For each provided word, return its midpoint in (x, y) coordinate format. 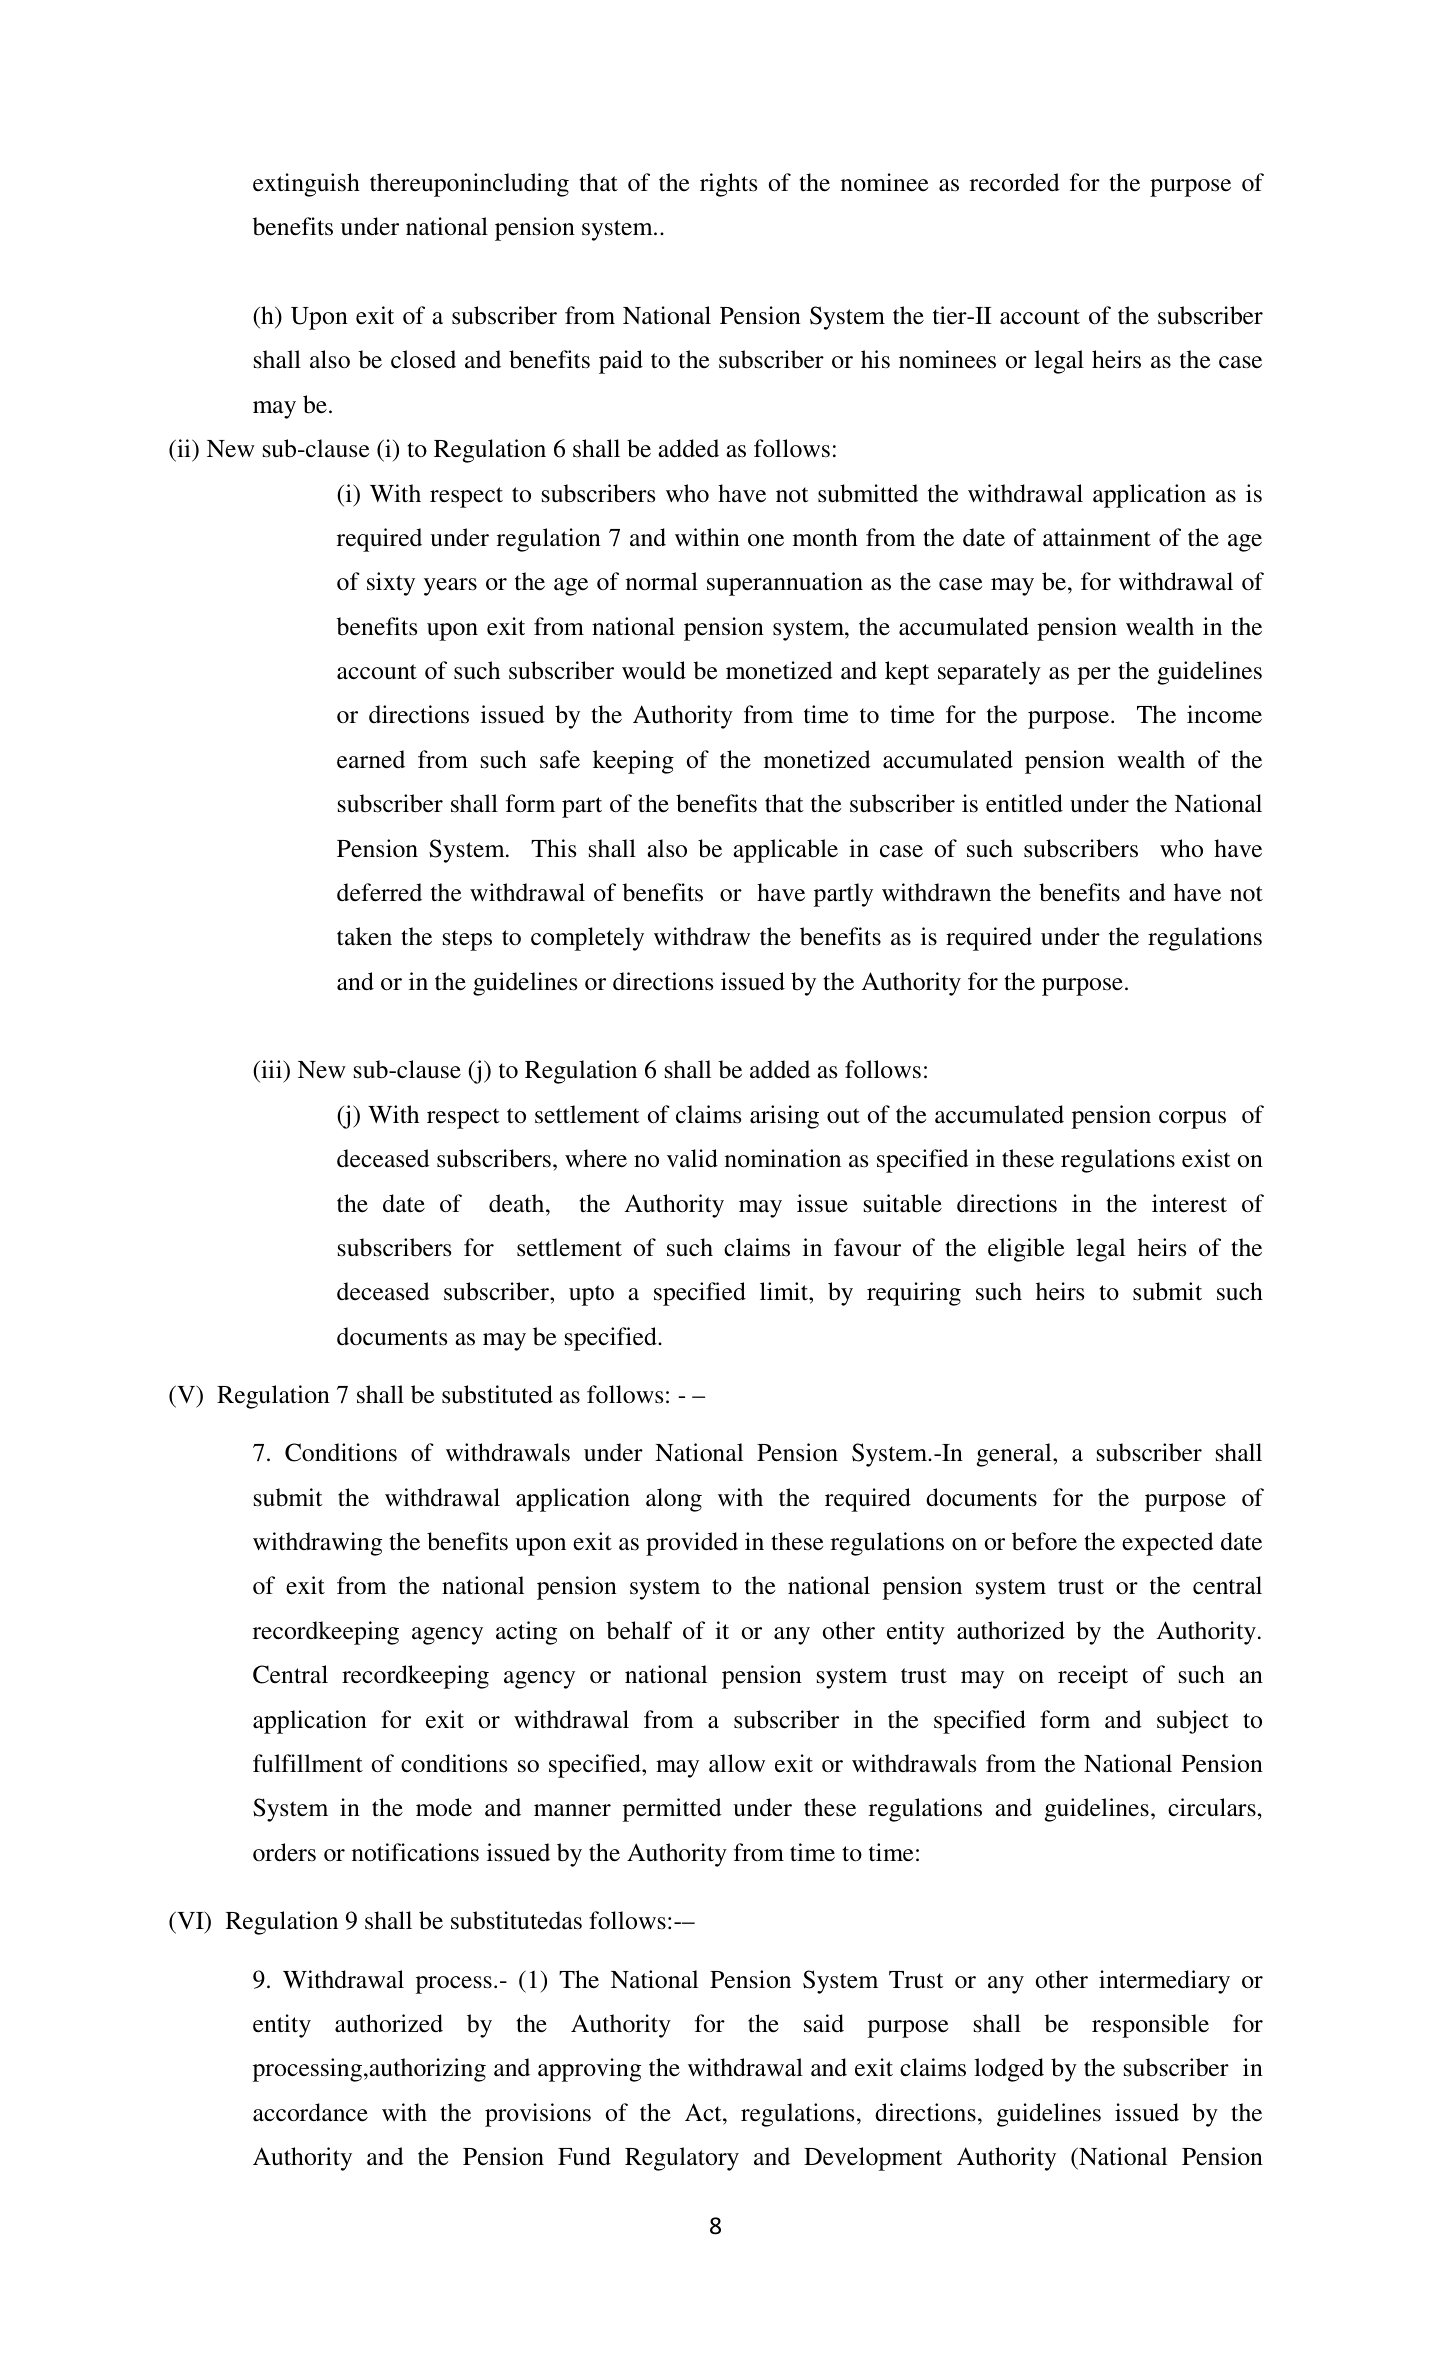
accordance (310, 2112)
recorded (1015, 182)
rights (728, 185)
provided (692, 1544)
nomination (783, 1158)
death (518, 1203)
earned (371, 759)
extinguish (306, 185)
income (1224, 714)
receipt (1093, 1677)
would (654, 670)
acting (526, 1633)
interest (1189, 1203)
